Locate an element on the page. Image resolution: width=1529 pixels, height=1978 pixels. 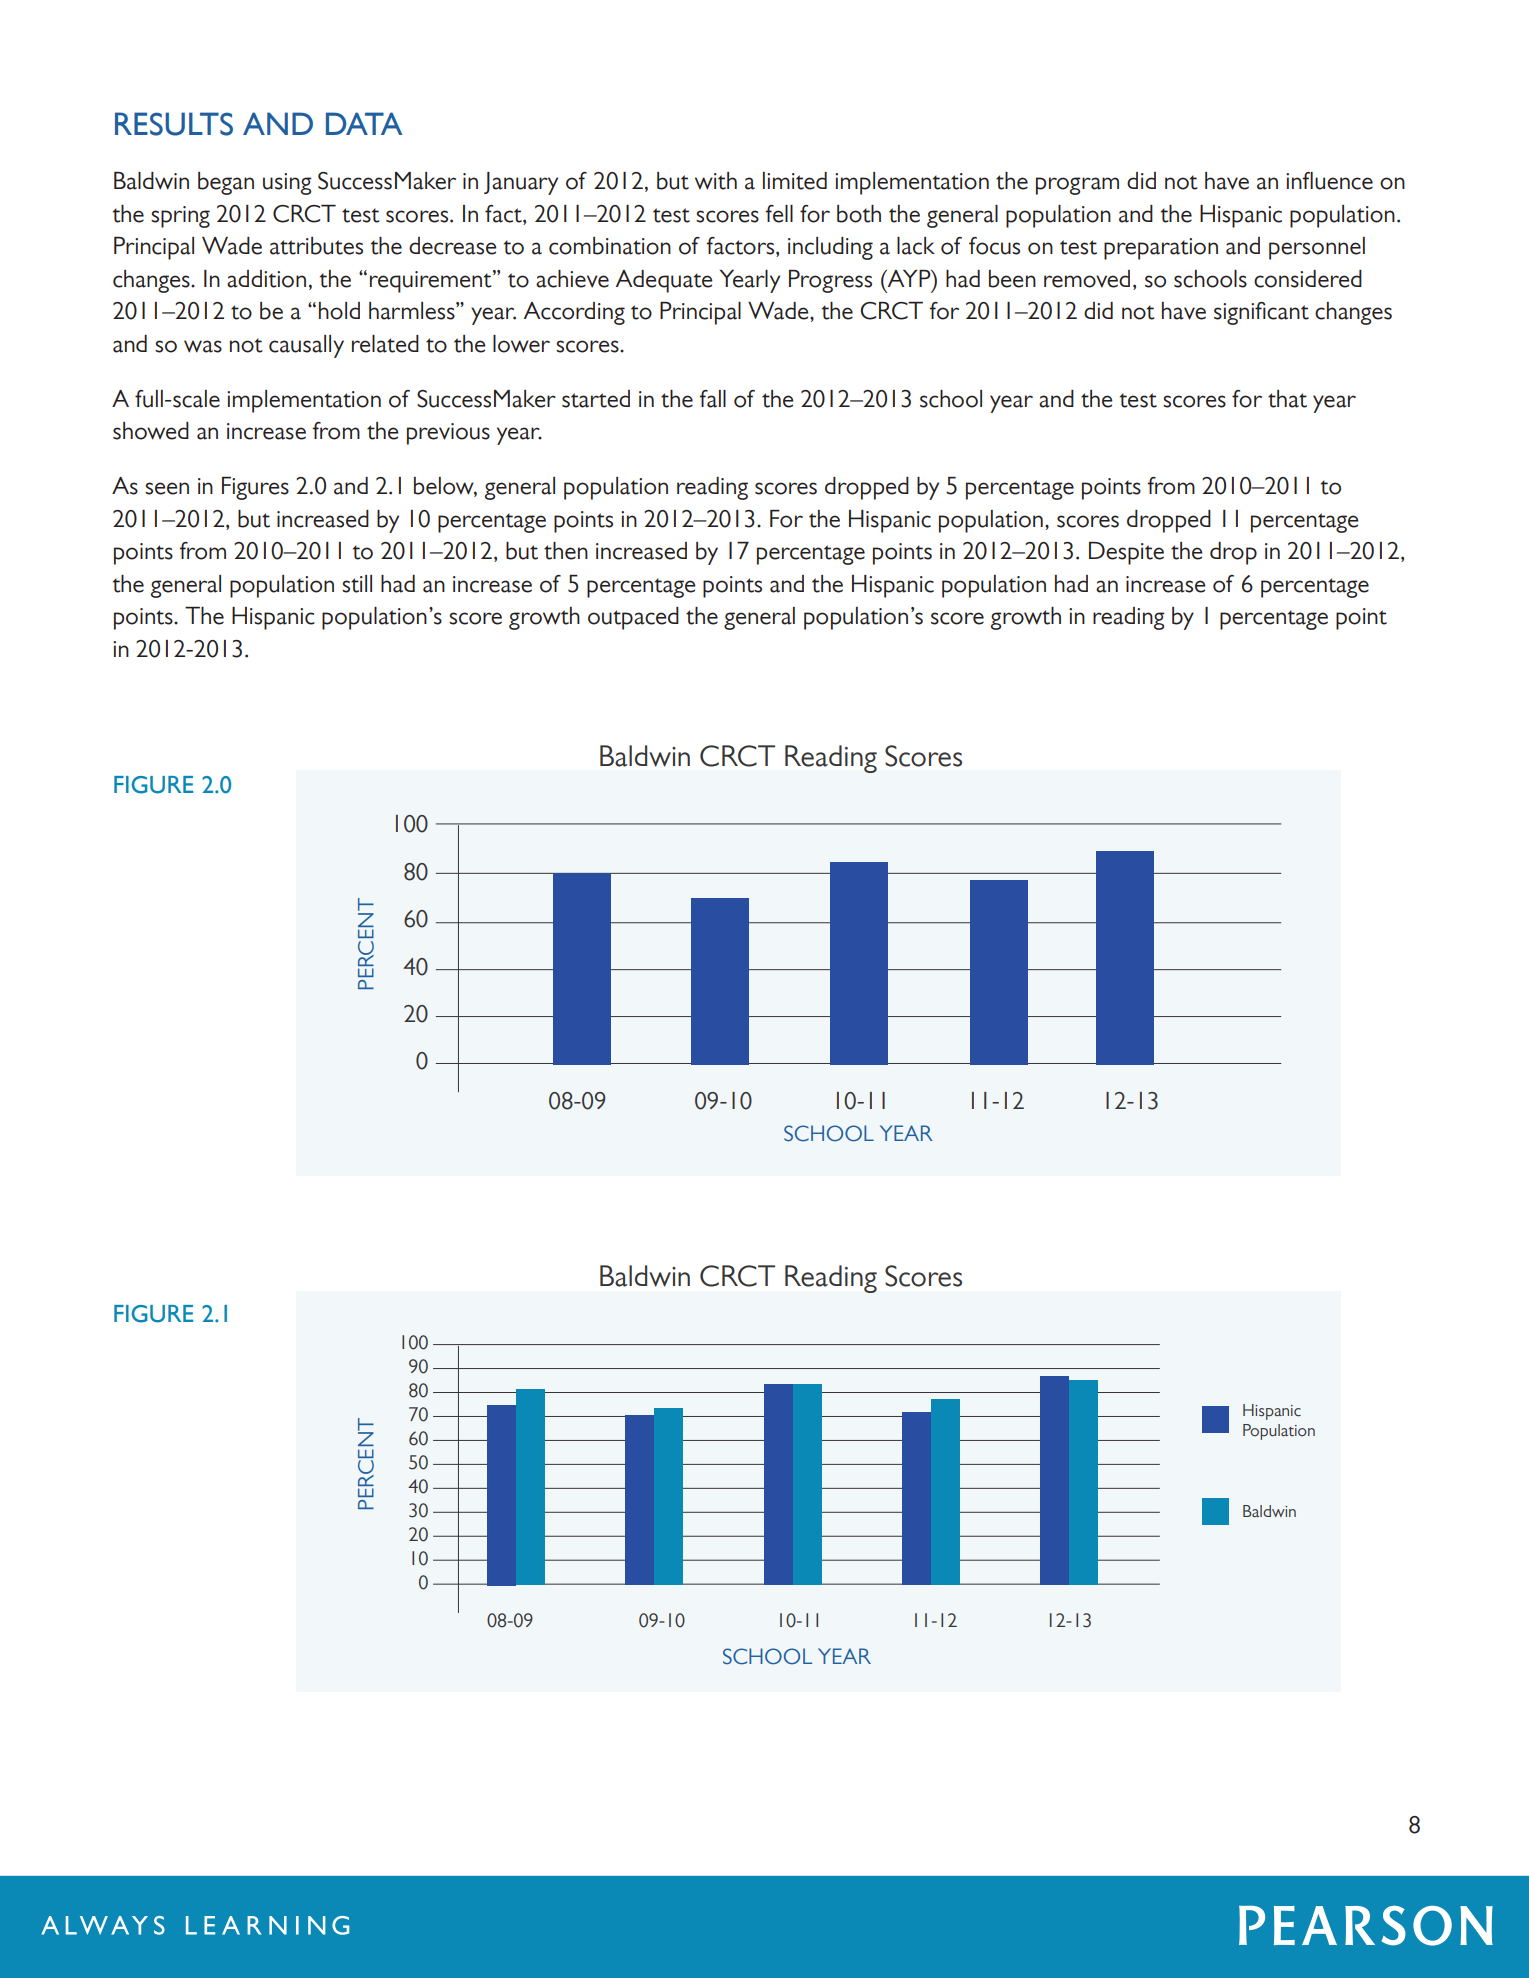
outpaced is located at coordinates (633, 618).
